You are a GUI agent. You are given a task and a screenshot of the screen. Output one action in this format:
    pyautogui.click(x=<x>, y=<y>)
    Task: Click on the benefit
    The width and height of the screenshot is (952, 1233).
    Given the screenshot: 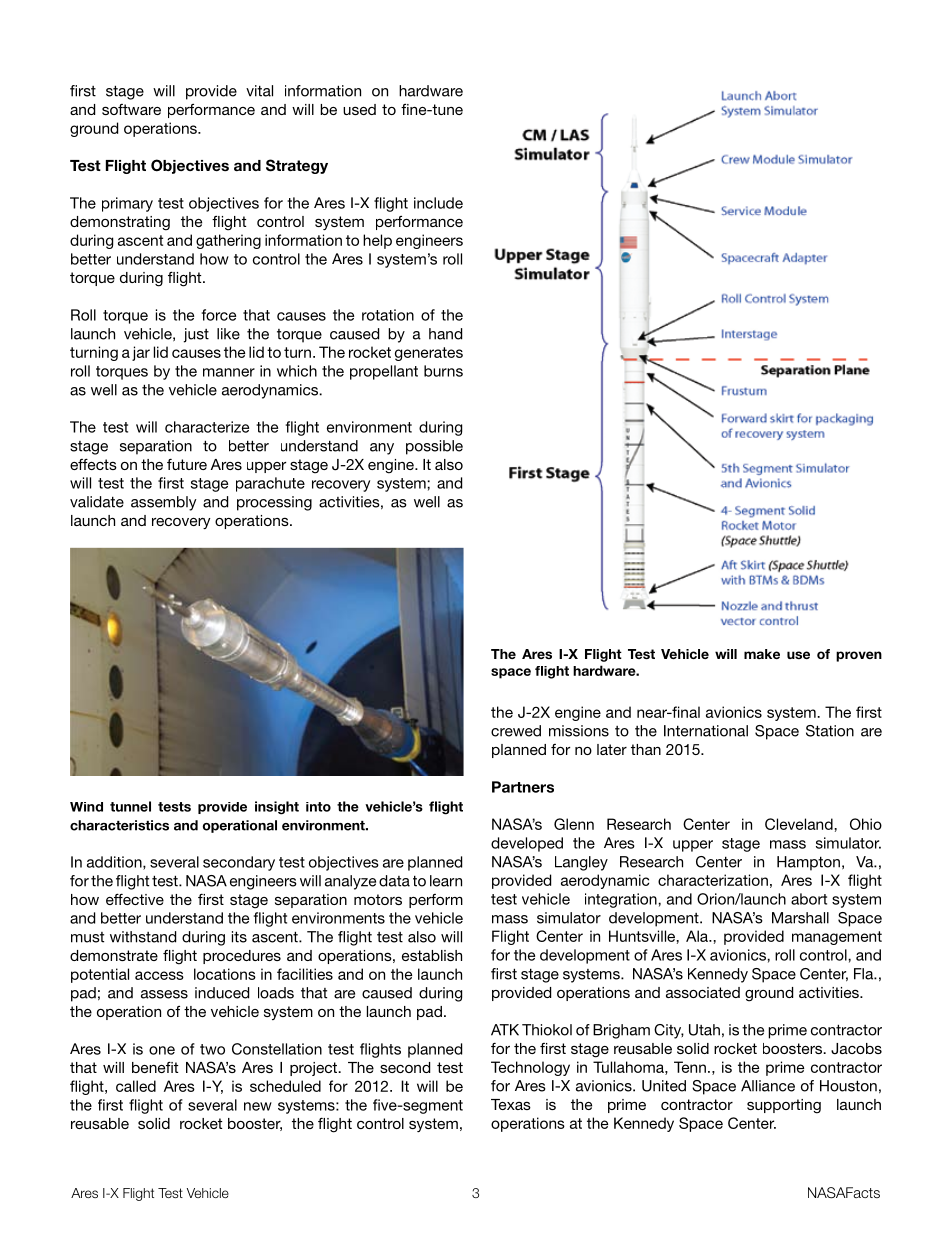 What is the action you would take?
    pyautogui.click(x=155, y=1067)
